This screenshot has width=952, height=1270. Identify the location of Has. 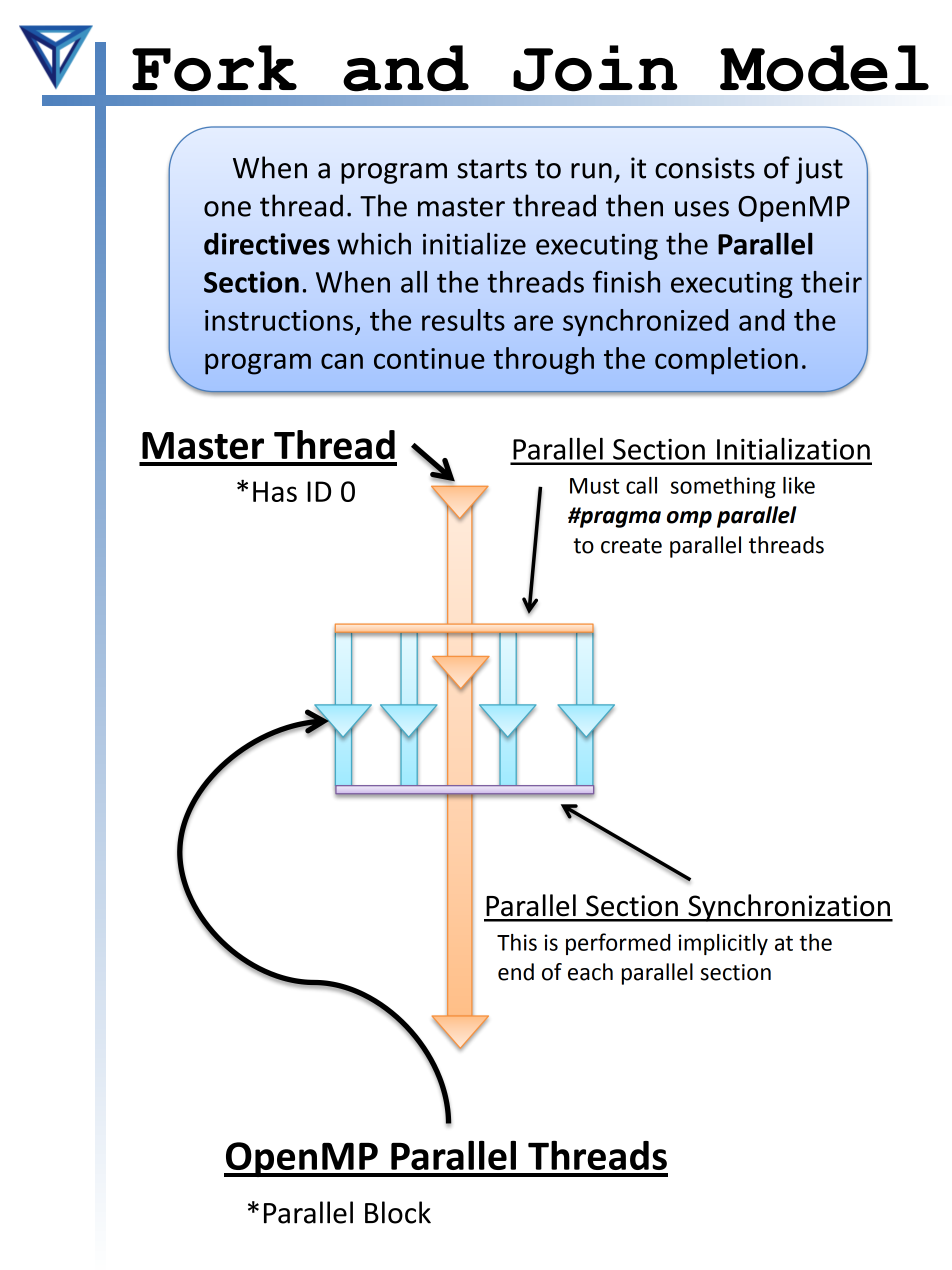
(275, 491).
